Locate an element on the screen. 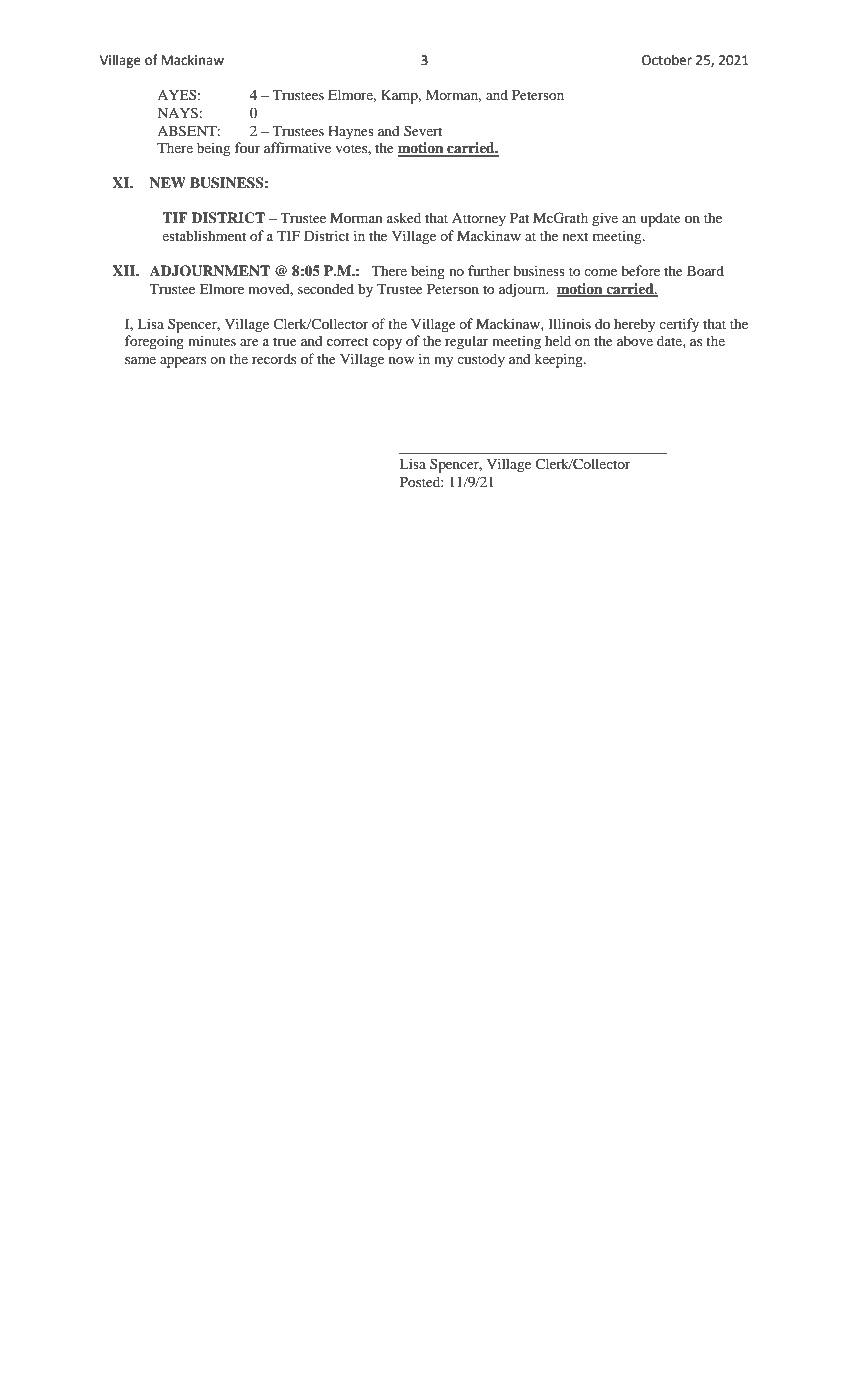 This screenshot has width=849, height=1400. Haynes is located at coordinates (351, 133).
